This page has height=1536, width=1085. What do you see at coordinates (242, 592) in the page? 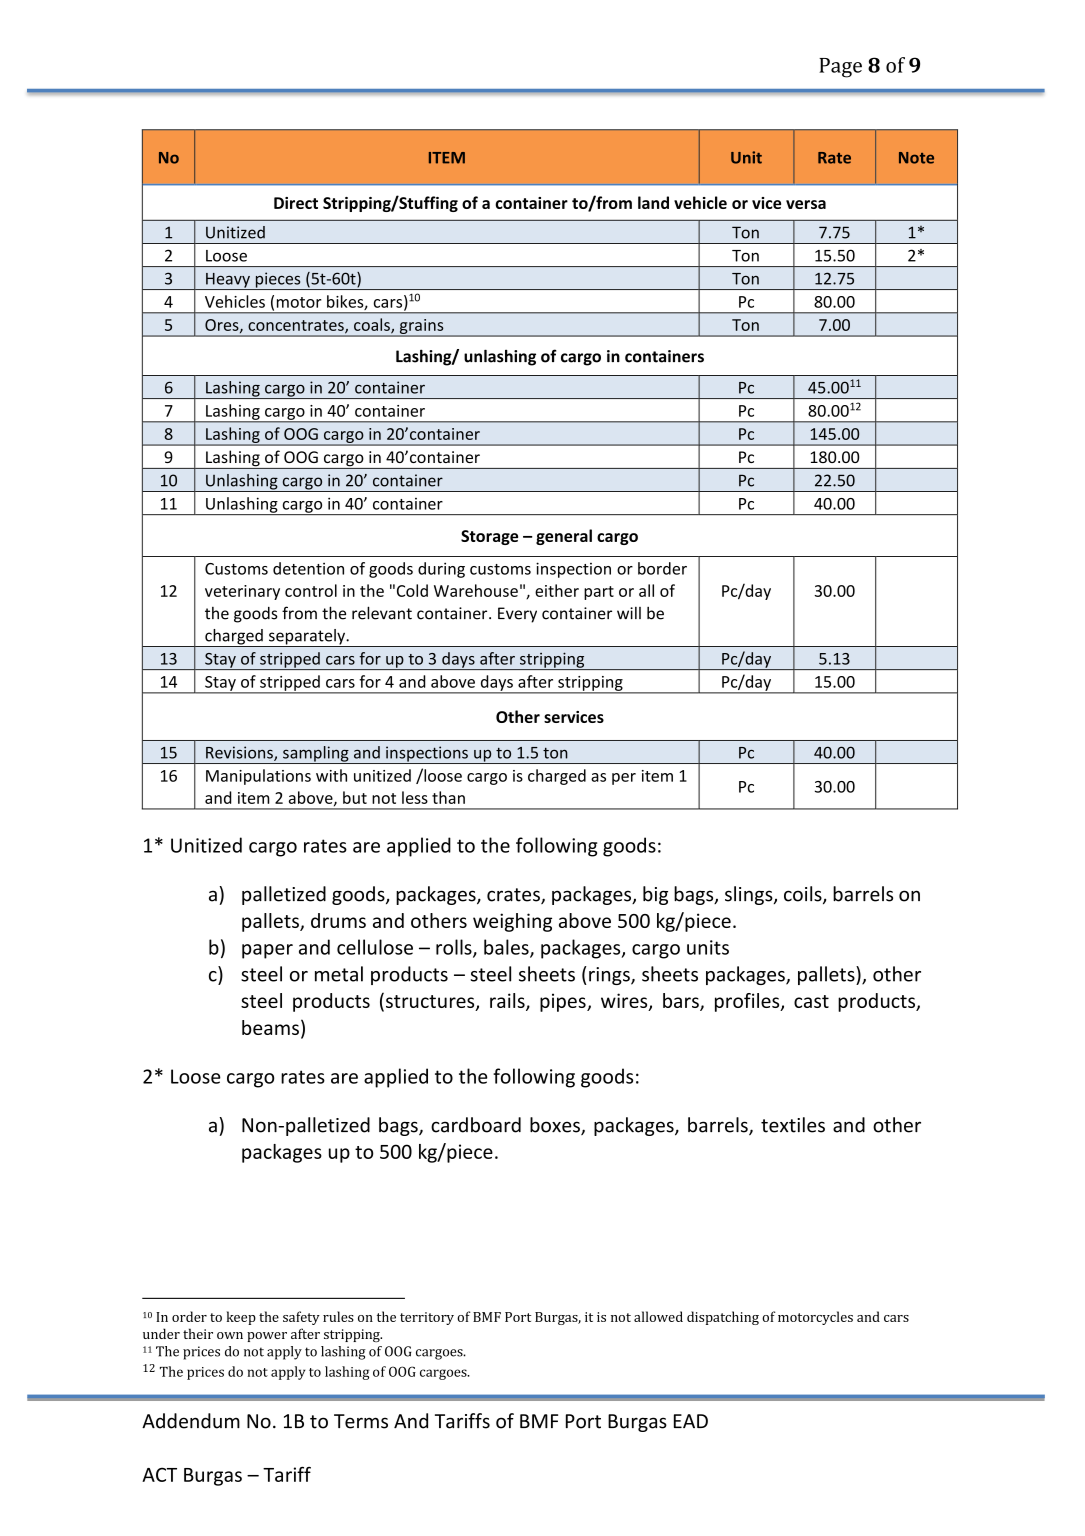
I see `veterinary` at bounding box center [242, 592].
